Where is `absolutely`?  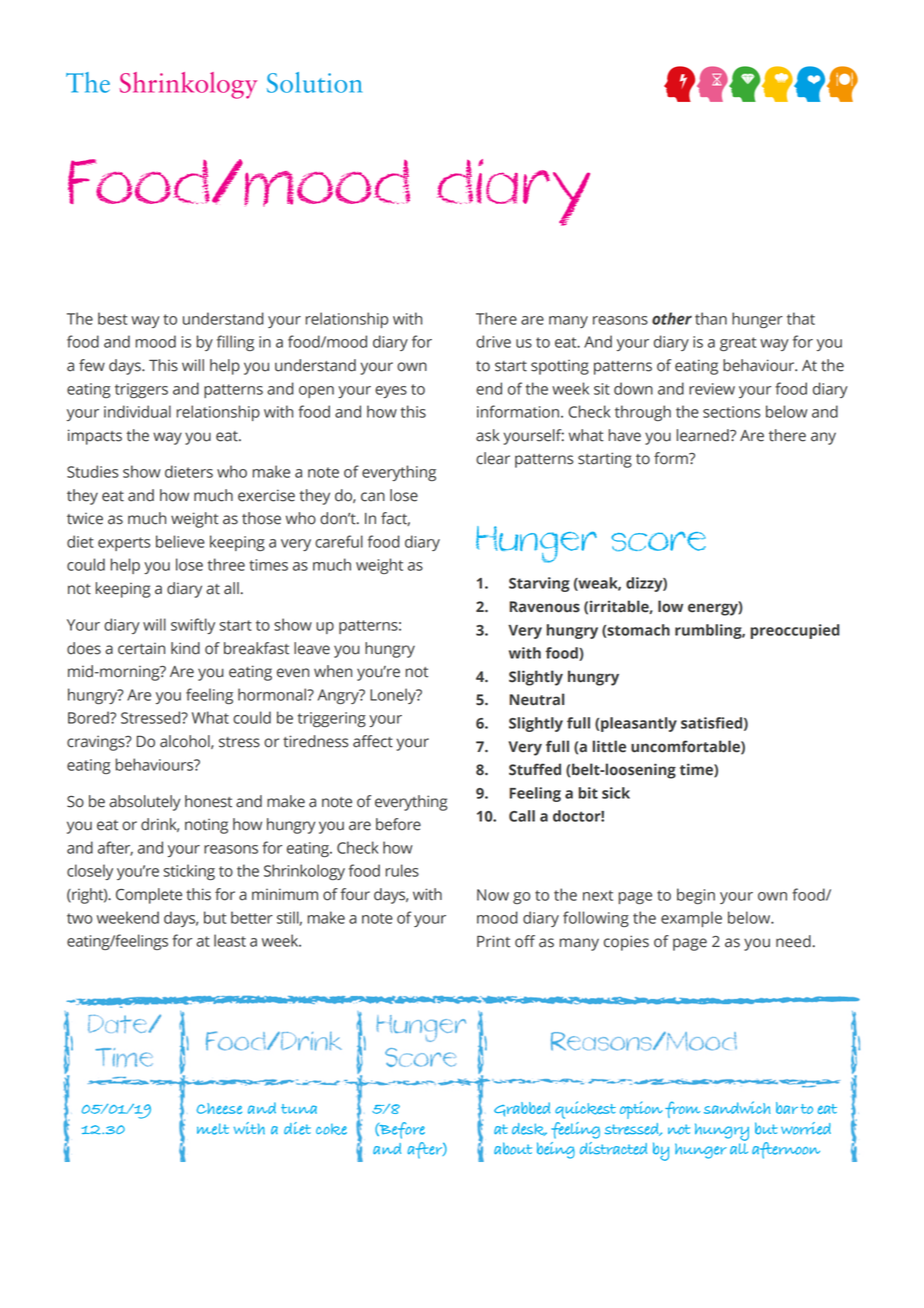
absolutely is located at coordinates (145, 803).
